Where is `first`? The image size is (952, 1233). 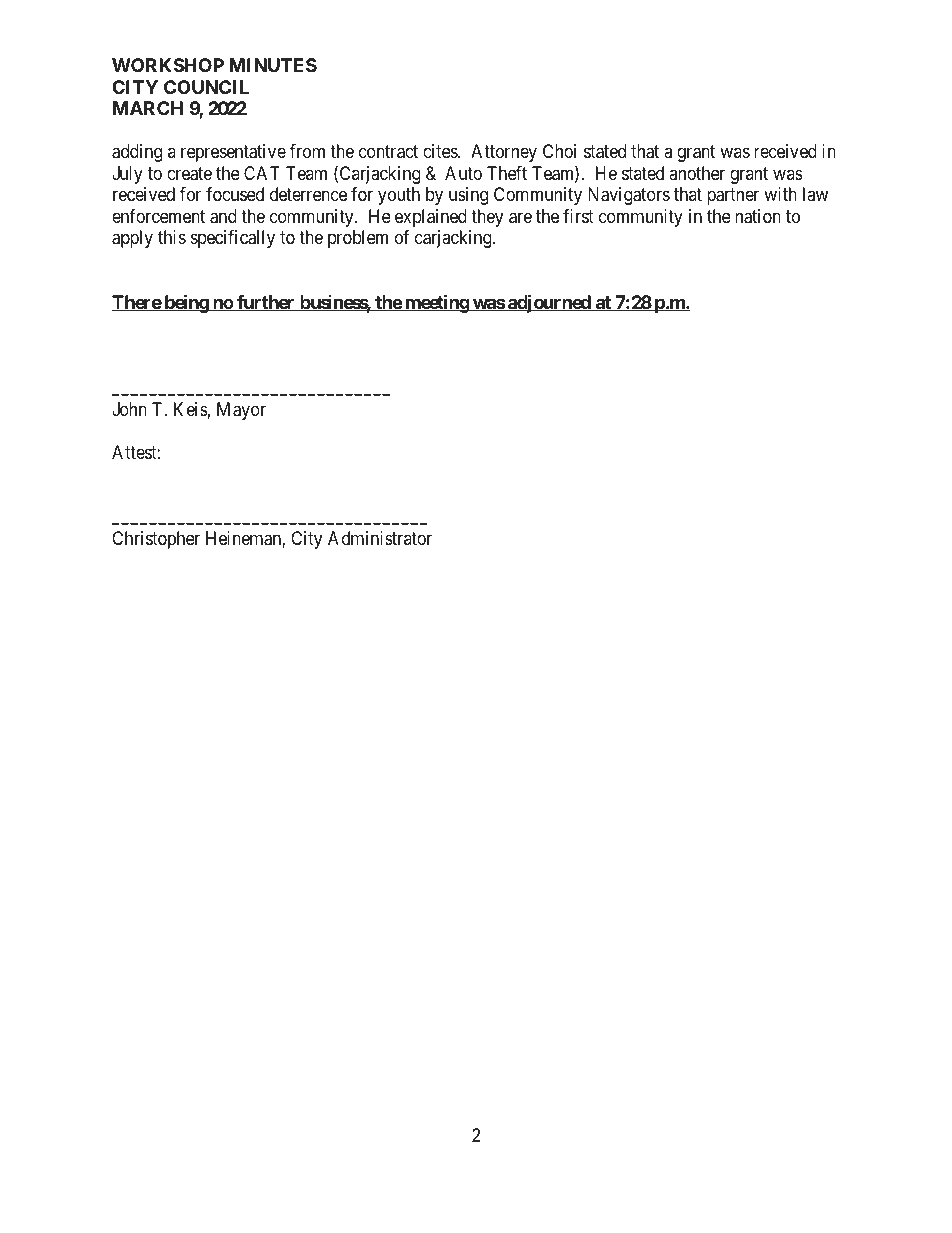
first is located at coordinates (578, 216).
